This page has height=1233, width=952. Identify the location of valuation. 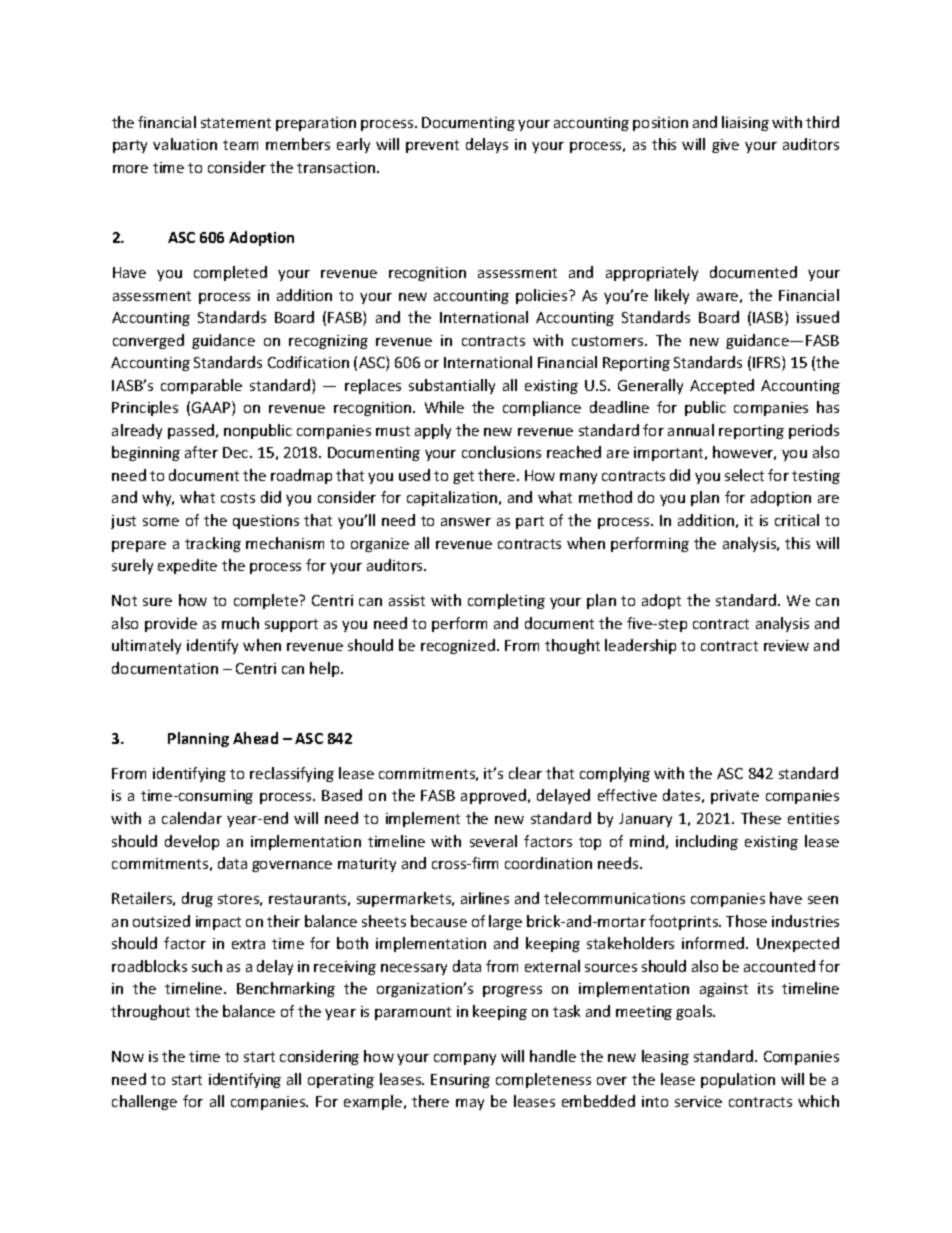
(185, 144).
